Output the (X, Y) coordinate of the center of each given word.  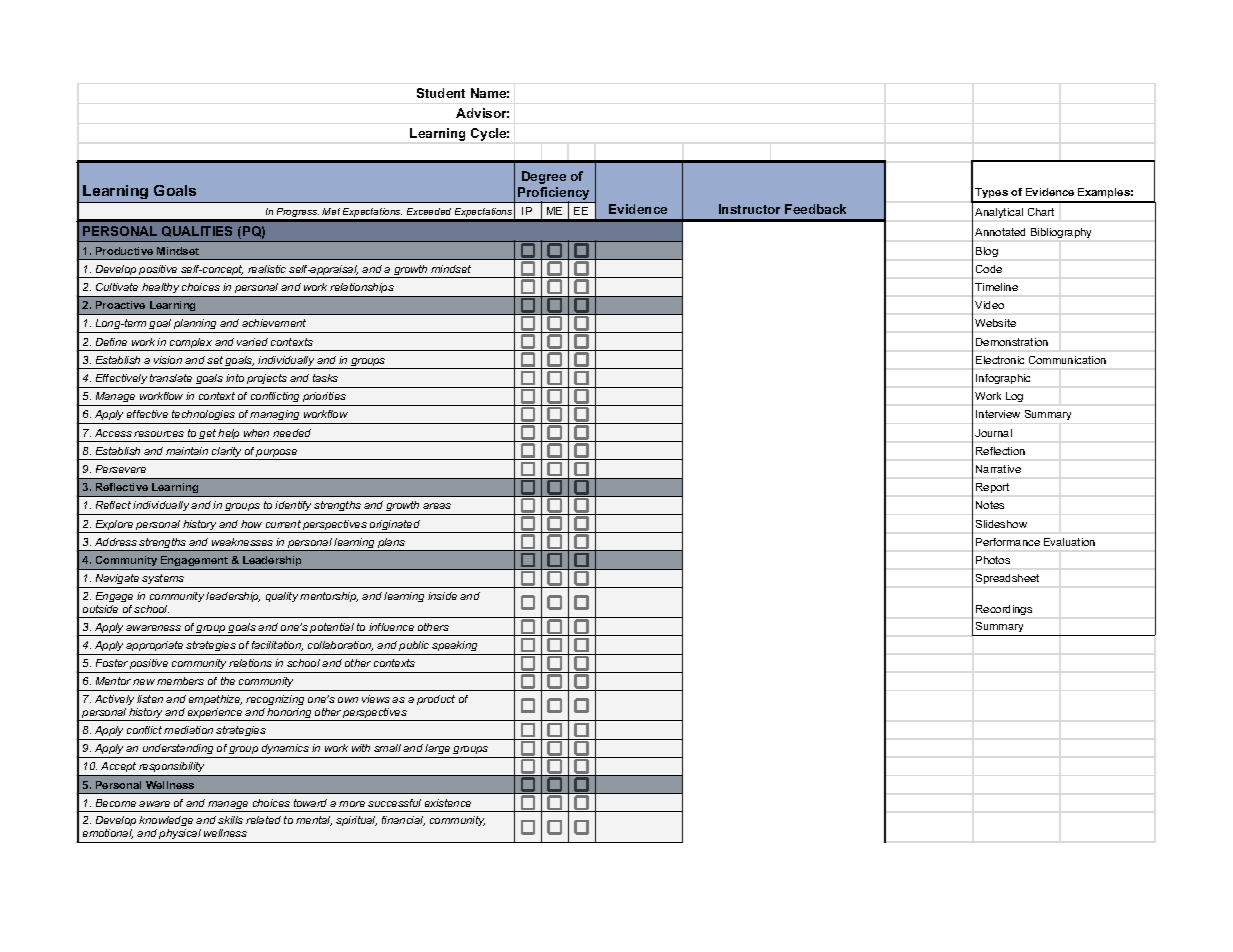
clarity (227, 453)
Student (441, 93)
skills (230, 820)
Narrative (998, 469)
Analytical (999, 213)
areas (437, 506)
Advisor (482, 113)
